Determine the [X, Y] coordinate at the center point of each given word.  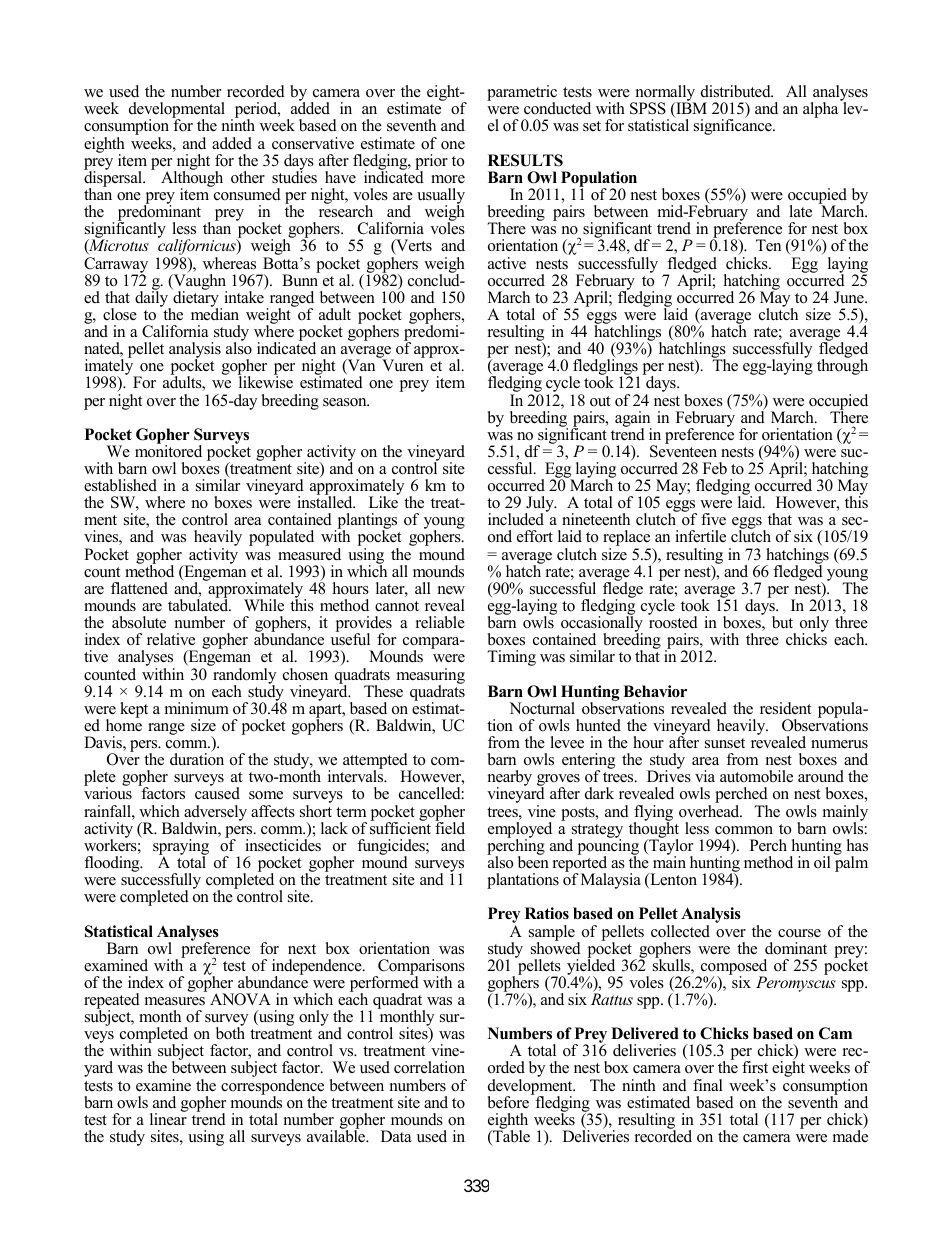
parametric [522, 94]
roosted [673, 621]
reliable [440, 622]
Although [192, 179]
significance [734, 127]
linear [168, 1118]
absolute [139, 622]
